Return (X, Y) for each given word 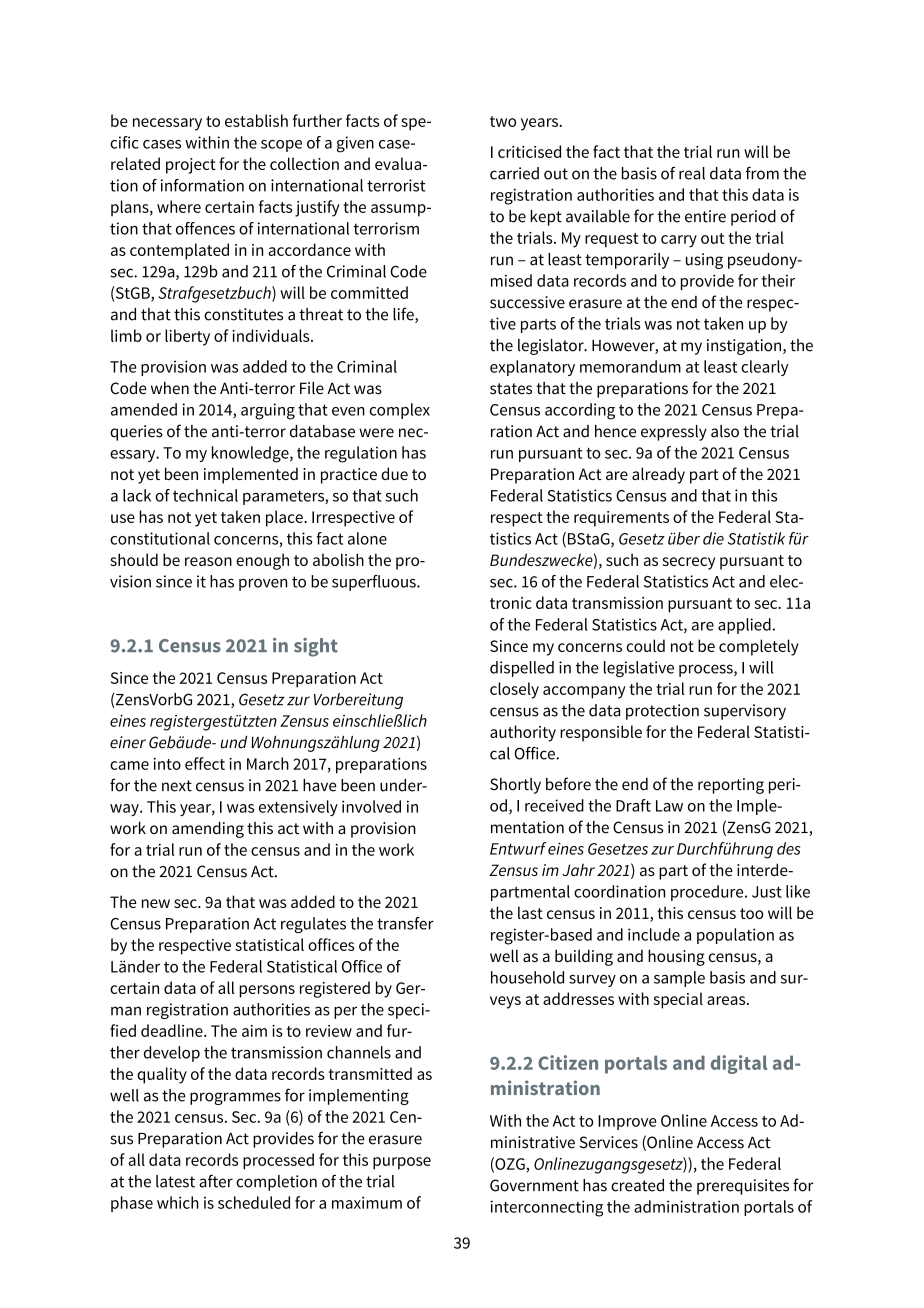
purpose (402, 1163)
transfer (405, 923)
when (170, 388)
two (503, 121)
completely (759, 647)
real (692, 173)
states (511, 389)
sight (316, 647)
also (725, 431)
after (216, 1181)
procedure (708, 893)
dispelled (522, 669)
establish (256, 120)
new (156, 903)
